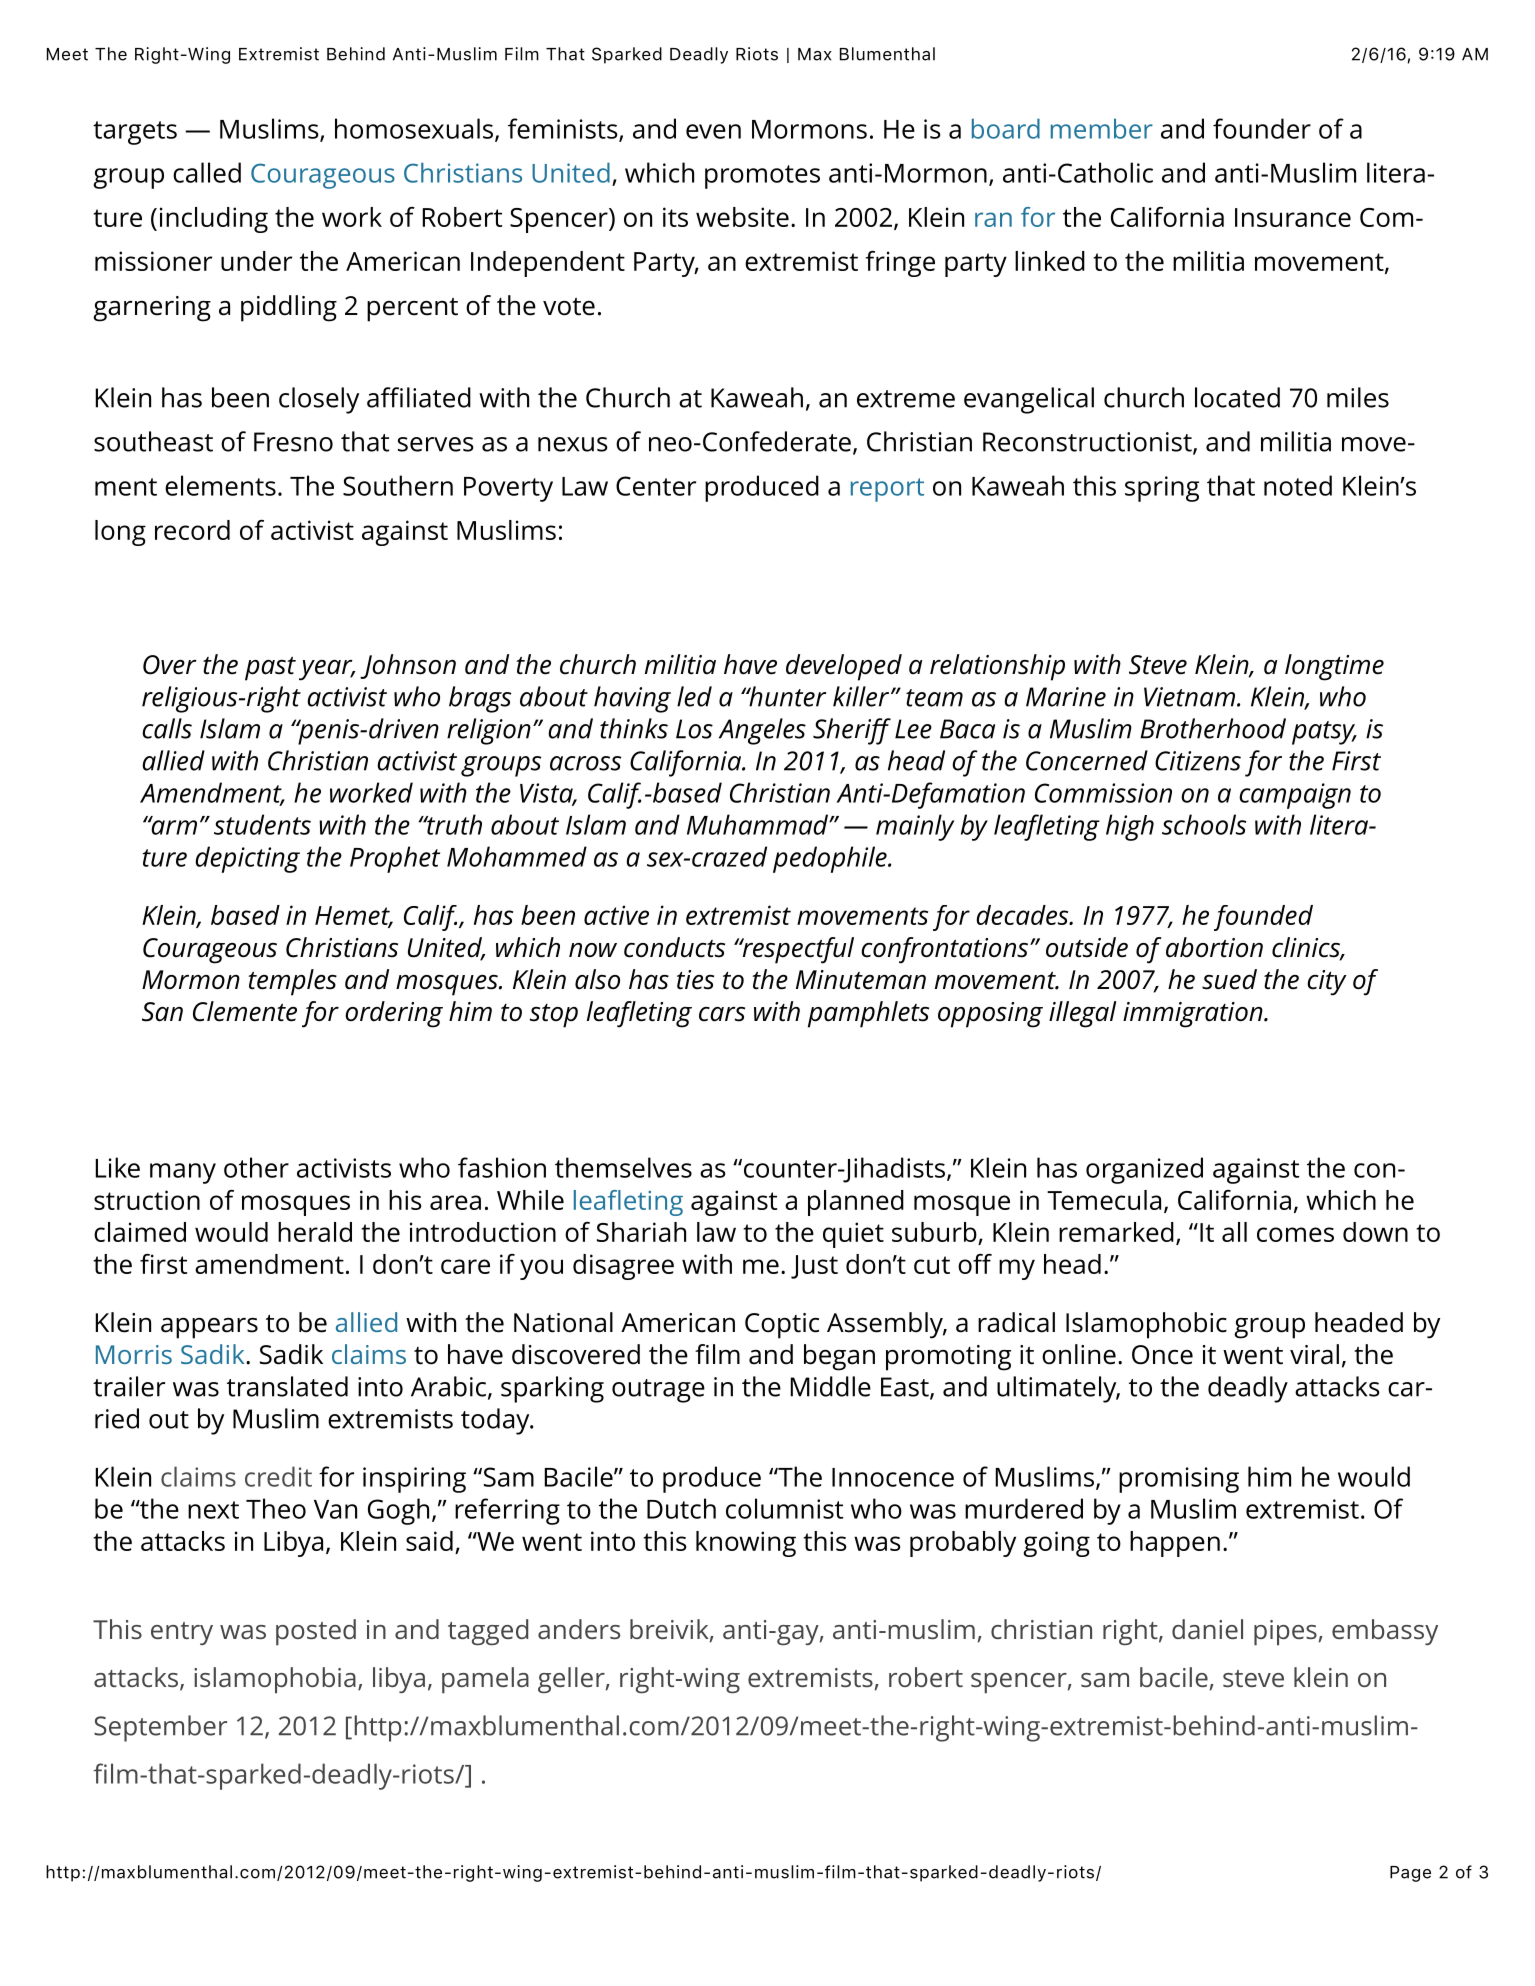 The width and height of the document is (1535, 1986). Describe the element at coordinates (1229, 979) in the document. I see `sued` at that location.
